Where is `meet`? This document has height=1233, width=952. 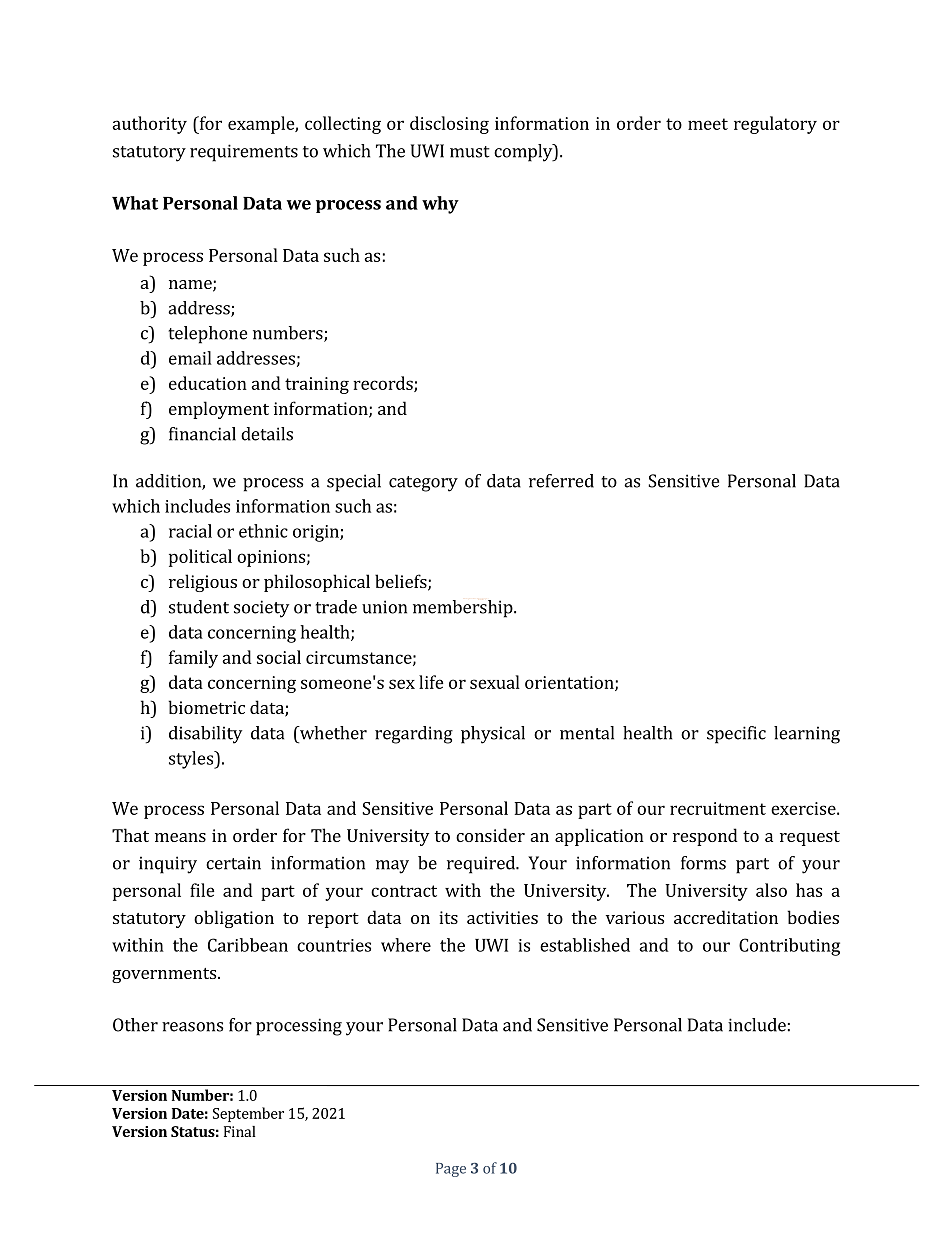
meet is located at coordinates (708, 124).
